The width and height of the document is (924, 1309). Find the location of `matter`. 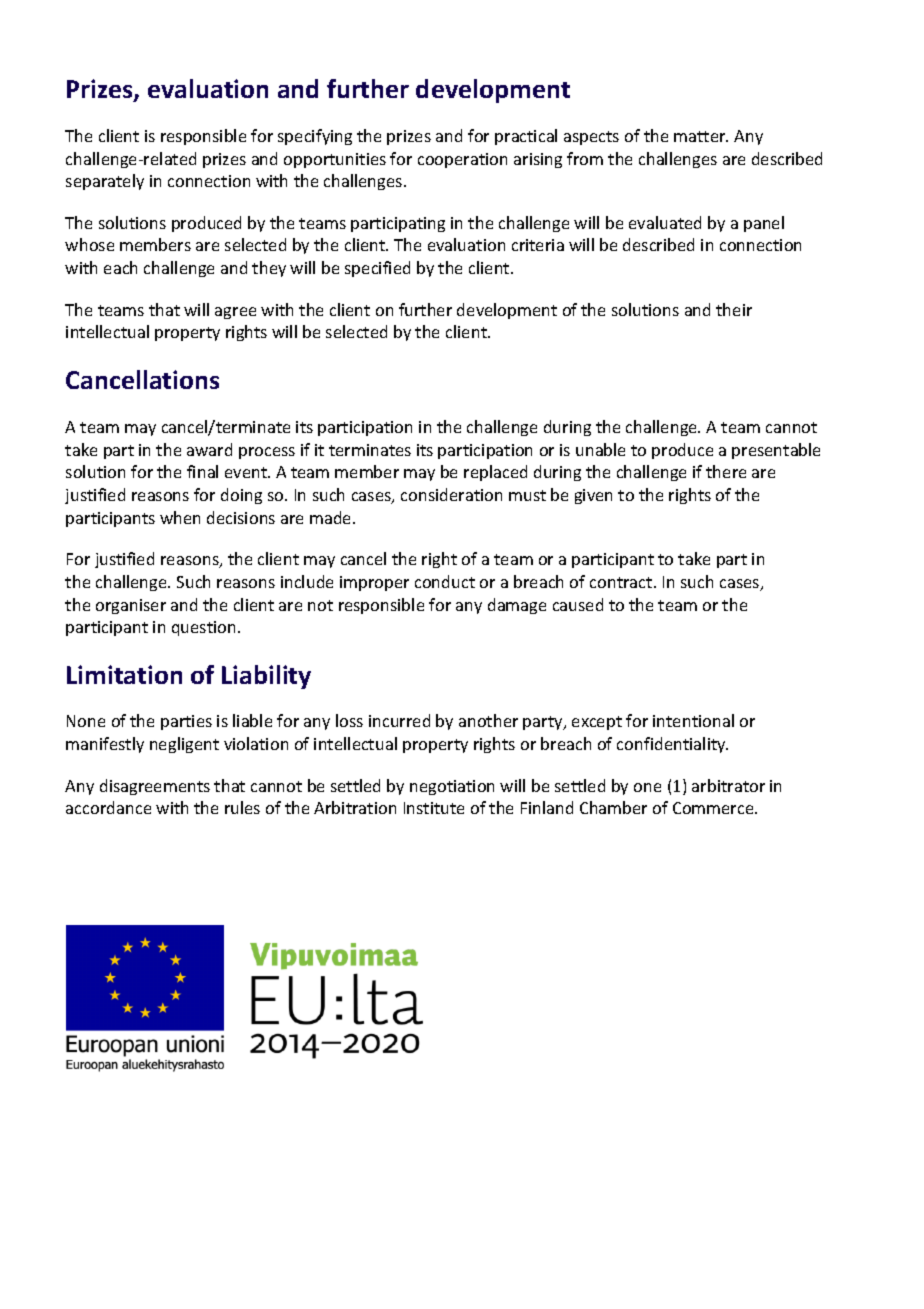

matter is located at coordinates (701, 136).
